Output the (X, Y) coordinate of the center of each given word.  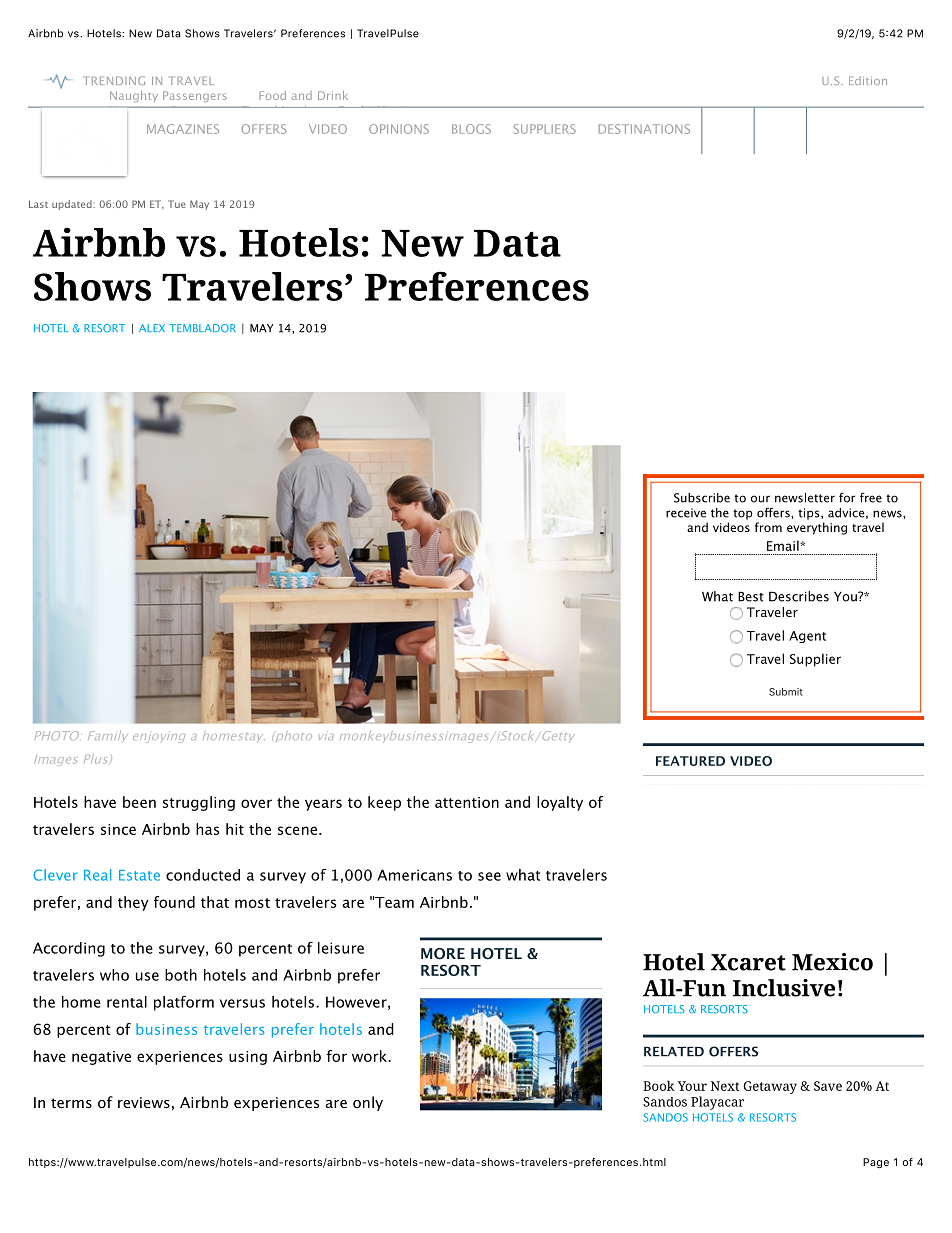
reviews (144, 1102)
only (368, 1103)
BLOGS (471, 129)
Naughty (134, 96)
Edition (868, 80)
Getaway (770, 1087)
